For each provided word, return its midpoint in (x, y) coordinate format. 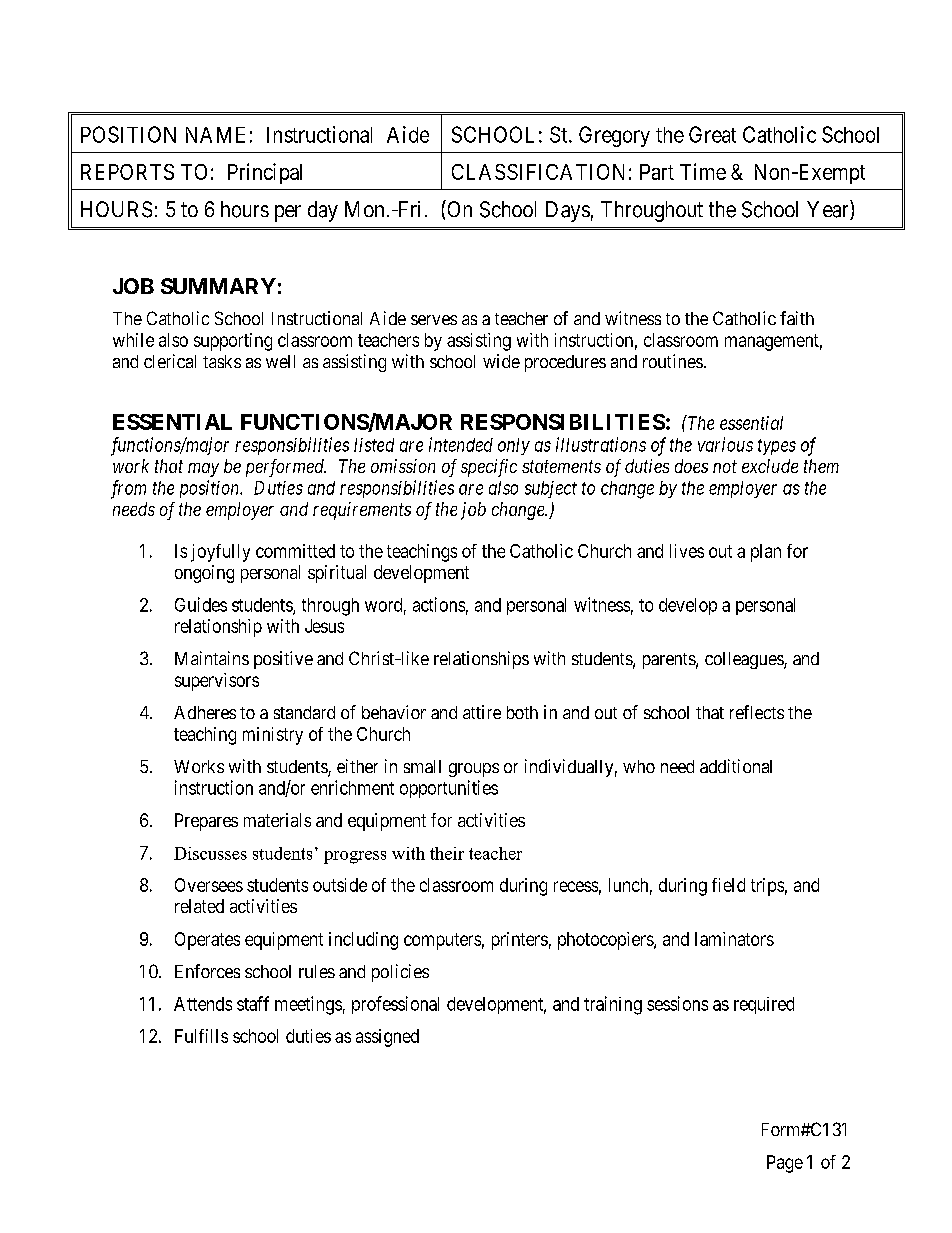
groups (474, 770)
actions (439, 604)
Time (703, 171)
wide (501, 361)
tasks (222, 361)
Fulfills (201, 1036)
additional (736, 766)
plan (766, 553)
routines (673, 361)
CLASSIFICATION (538, 172)
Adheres (205, 712)
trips (767, 887)
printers (520, 941)
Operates (207, 941)
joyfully (220, 553)
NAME (215, 135)
